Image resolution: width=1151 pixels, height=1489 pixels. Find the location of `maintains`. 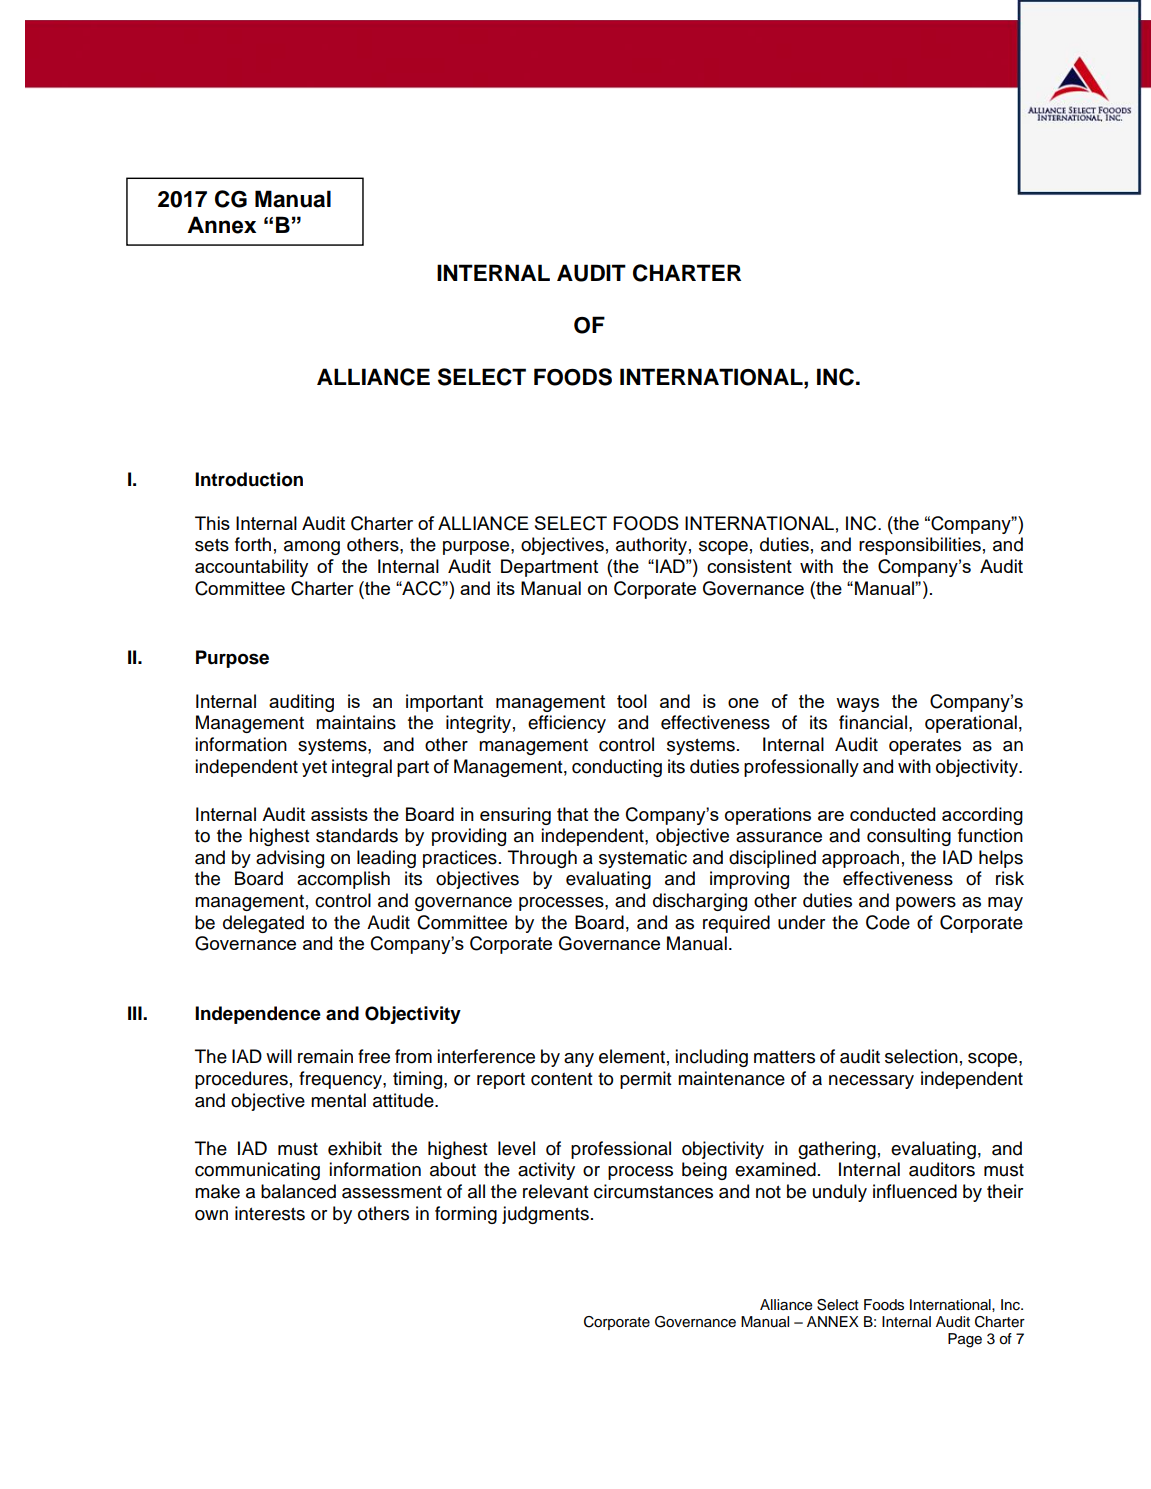

maintains is located at coordinates (356, 722).
